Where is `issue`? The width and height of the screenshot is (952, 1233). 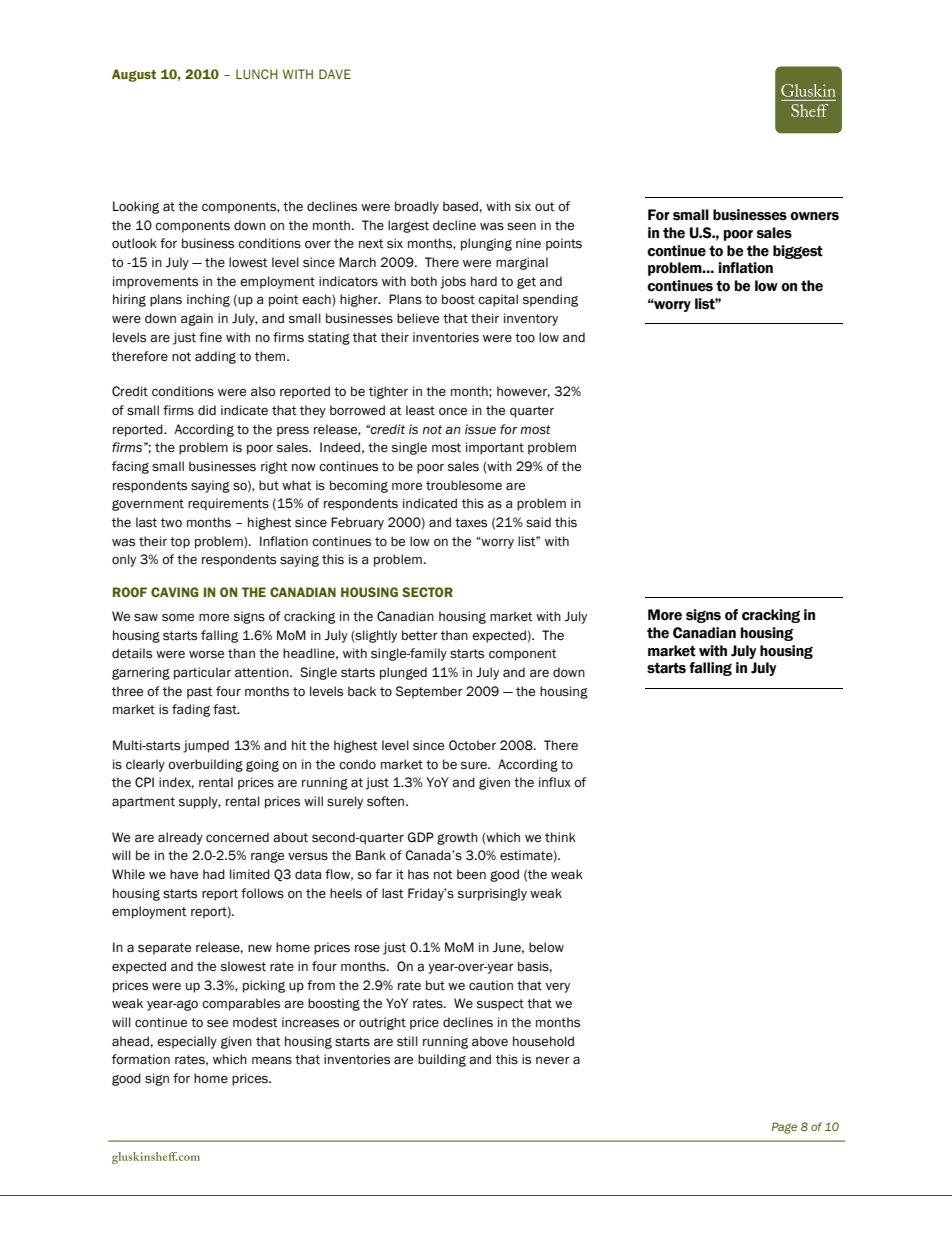 issue is located at coordinates (480, 429).
